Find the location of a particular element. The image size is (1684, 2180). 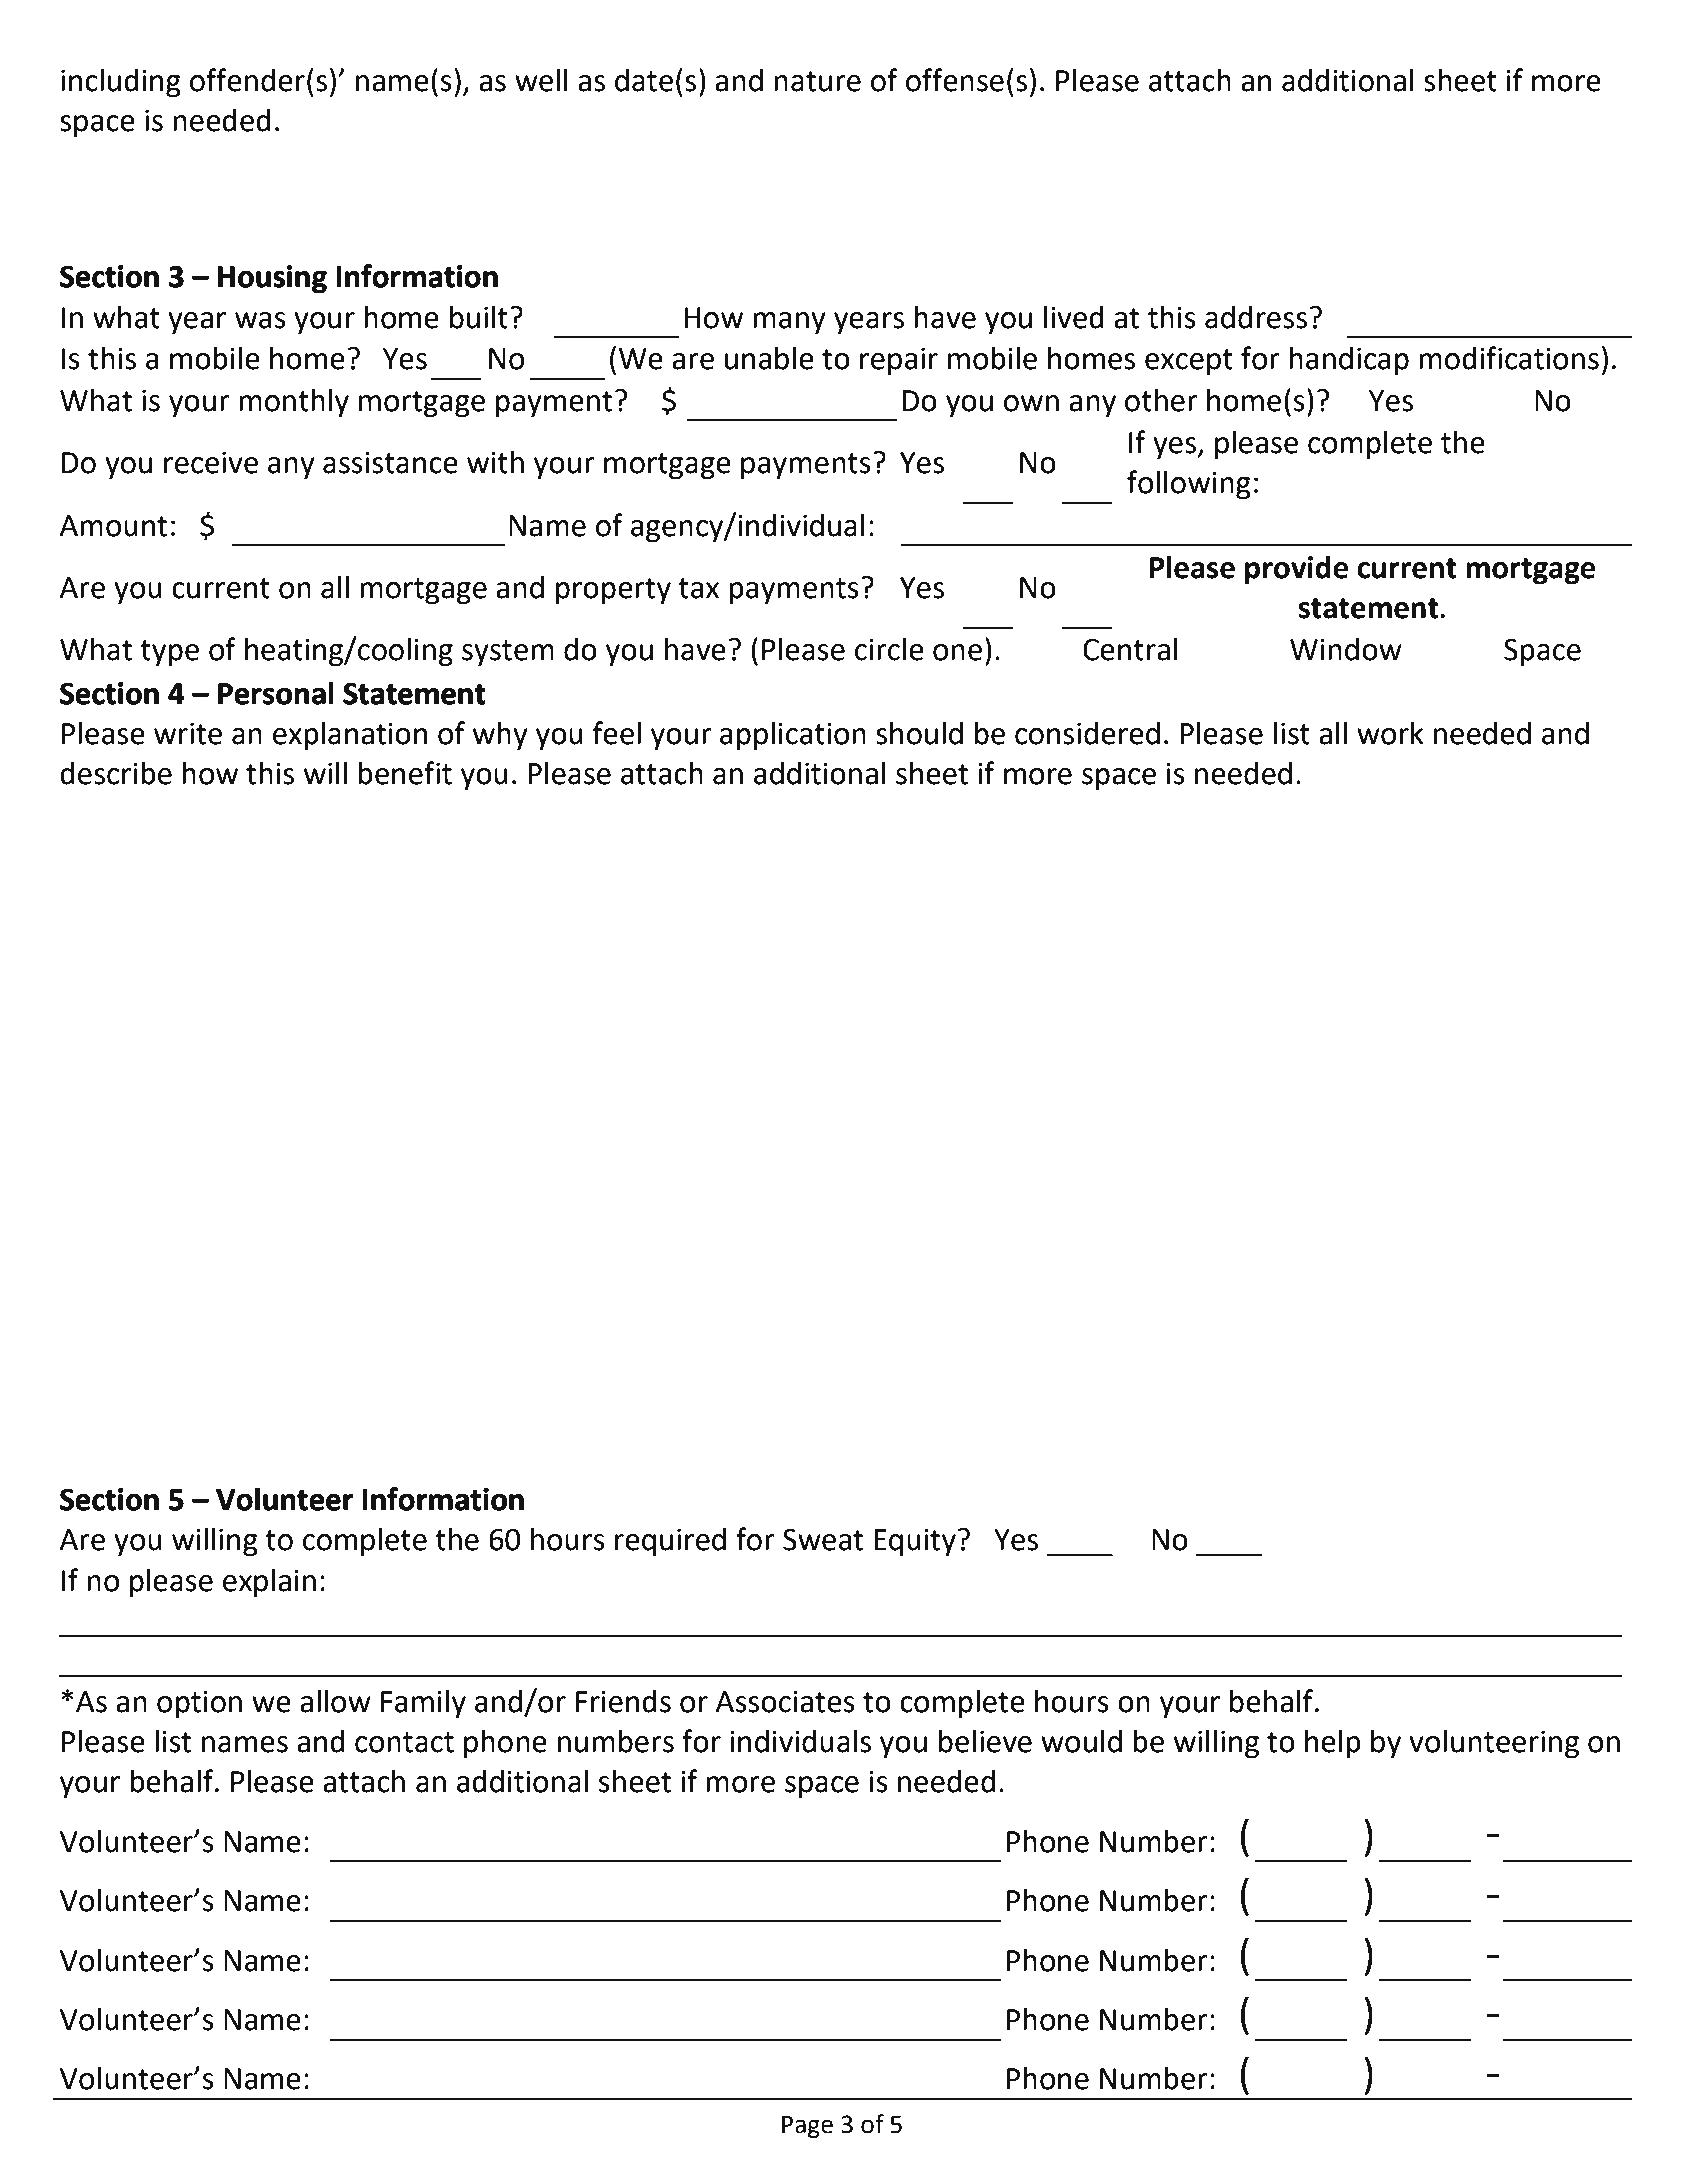

Page is located at coordinates (807, 2127).
